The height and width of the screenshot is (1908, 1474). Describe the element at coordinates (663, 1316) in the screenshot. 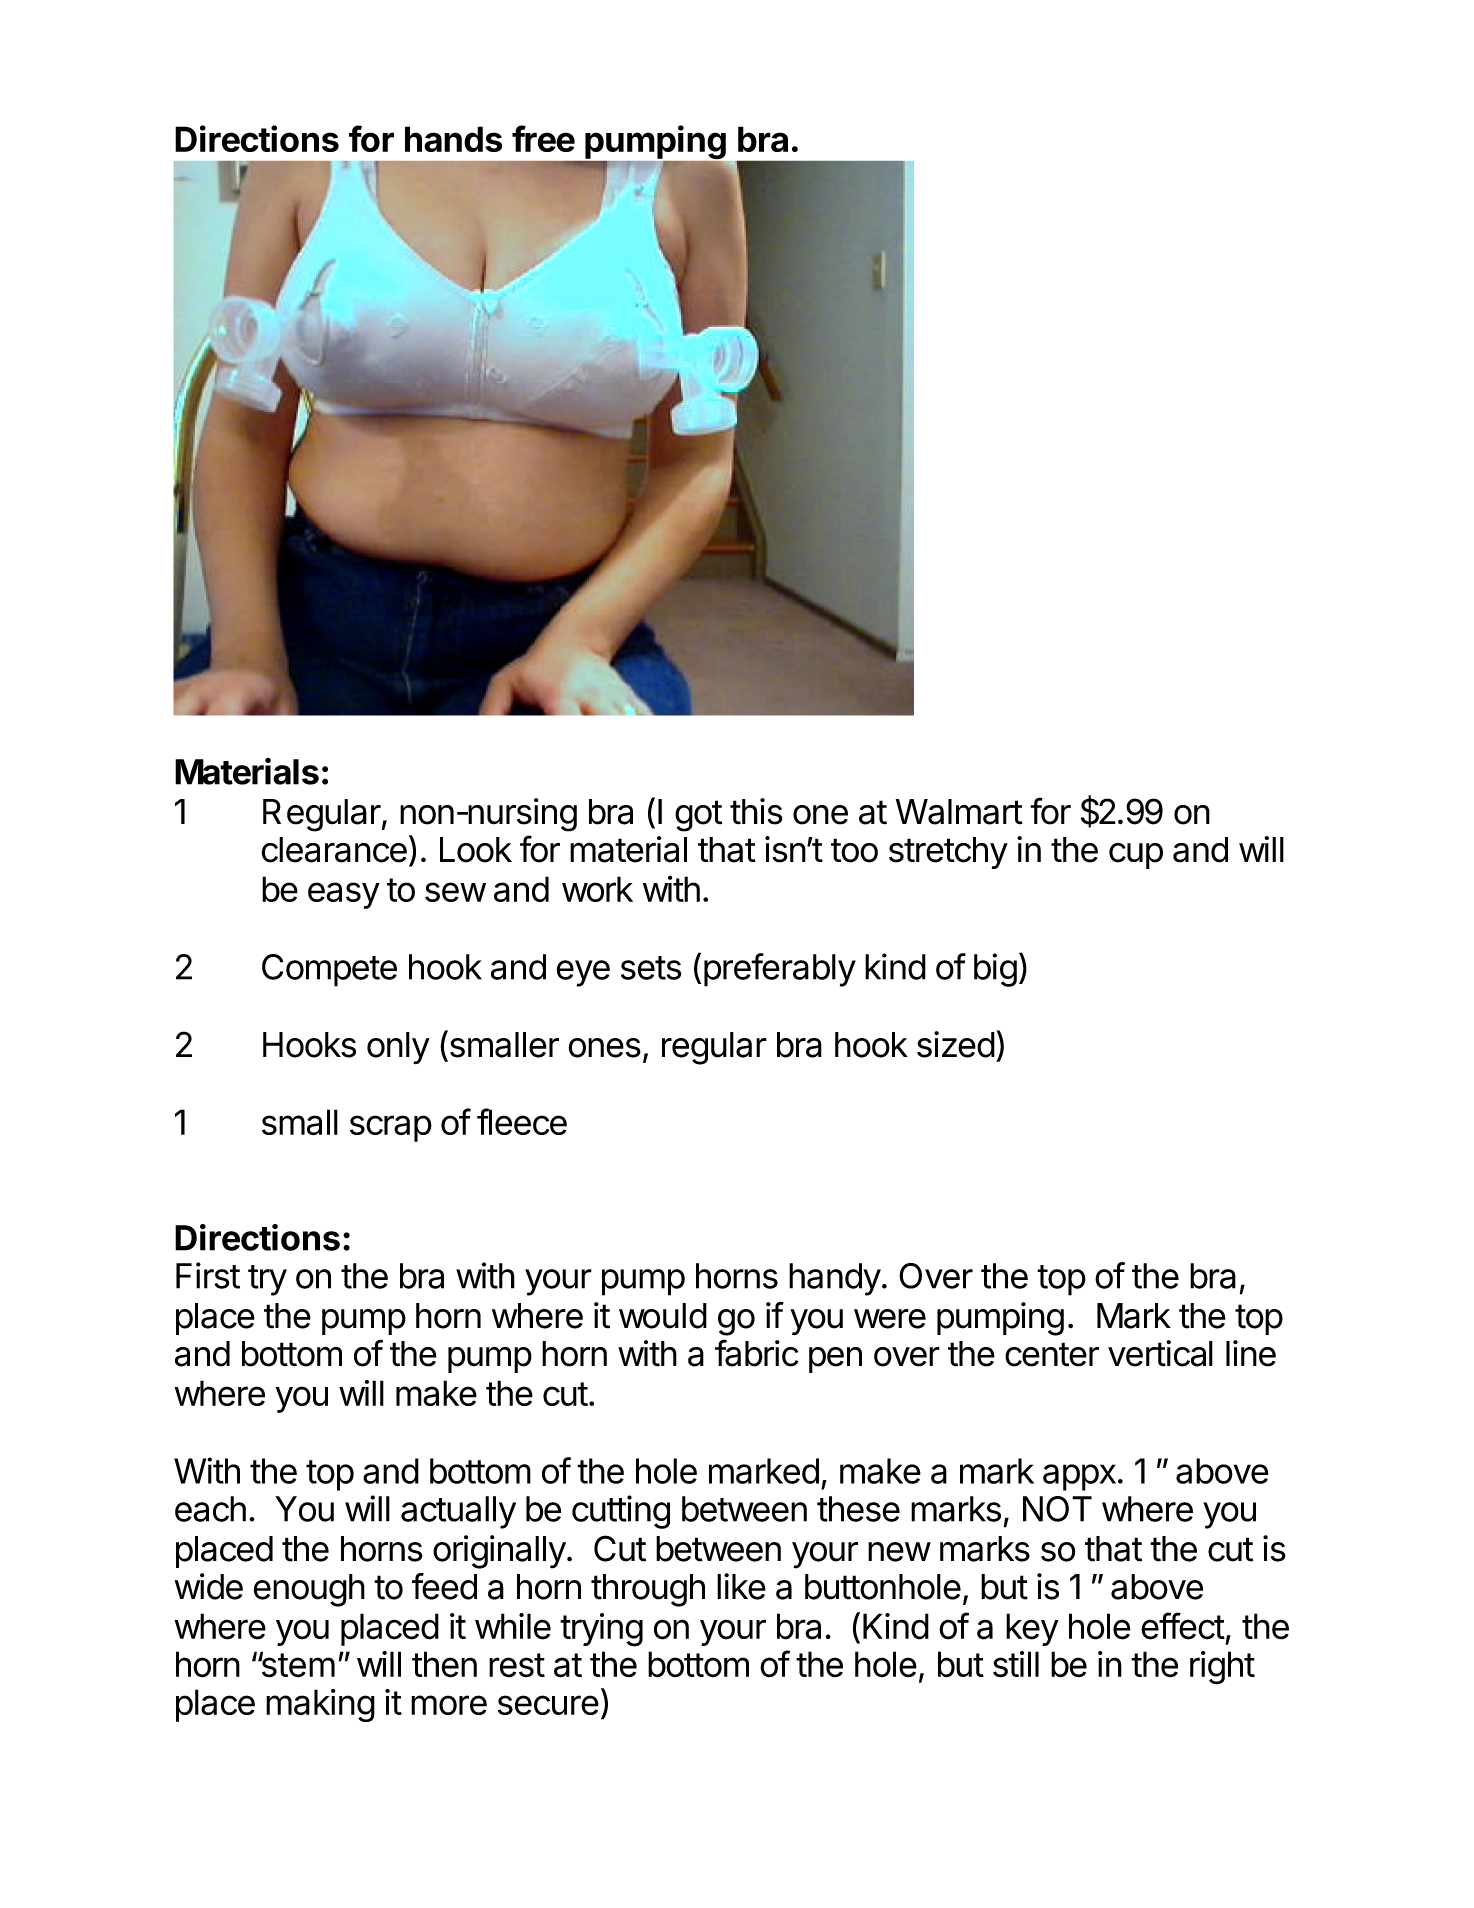

I see `would` at that location.
